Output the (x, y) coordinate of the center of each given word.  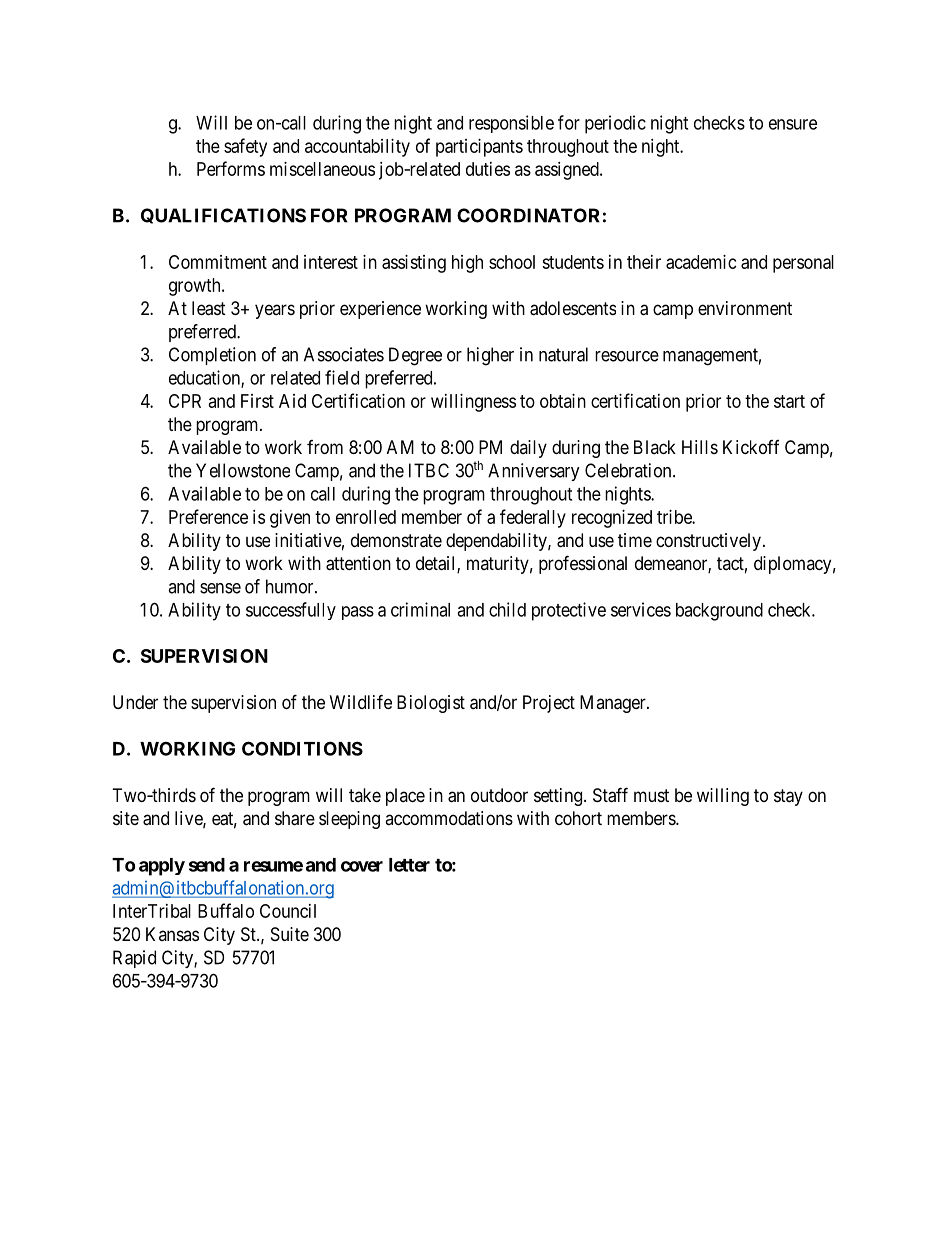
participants (479, 148)
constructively (708, 542)
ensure (793, 124)
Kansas (172, 934)
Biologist (431, 704)
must (651, 795)
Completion (212, 356)
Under (135, 702)
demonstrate (396, 540)
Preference (208, 516)
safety (245, 147)
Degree (415, 356)
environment (745, 308)
